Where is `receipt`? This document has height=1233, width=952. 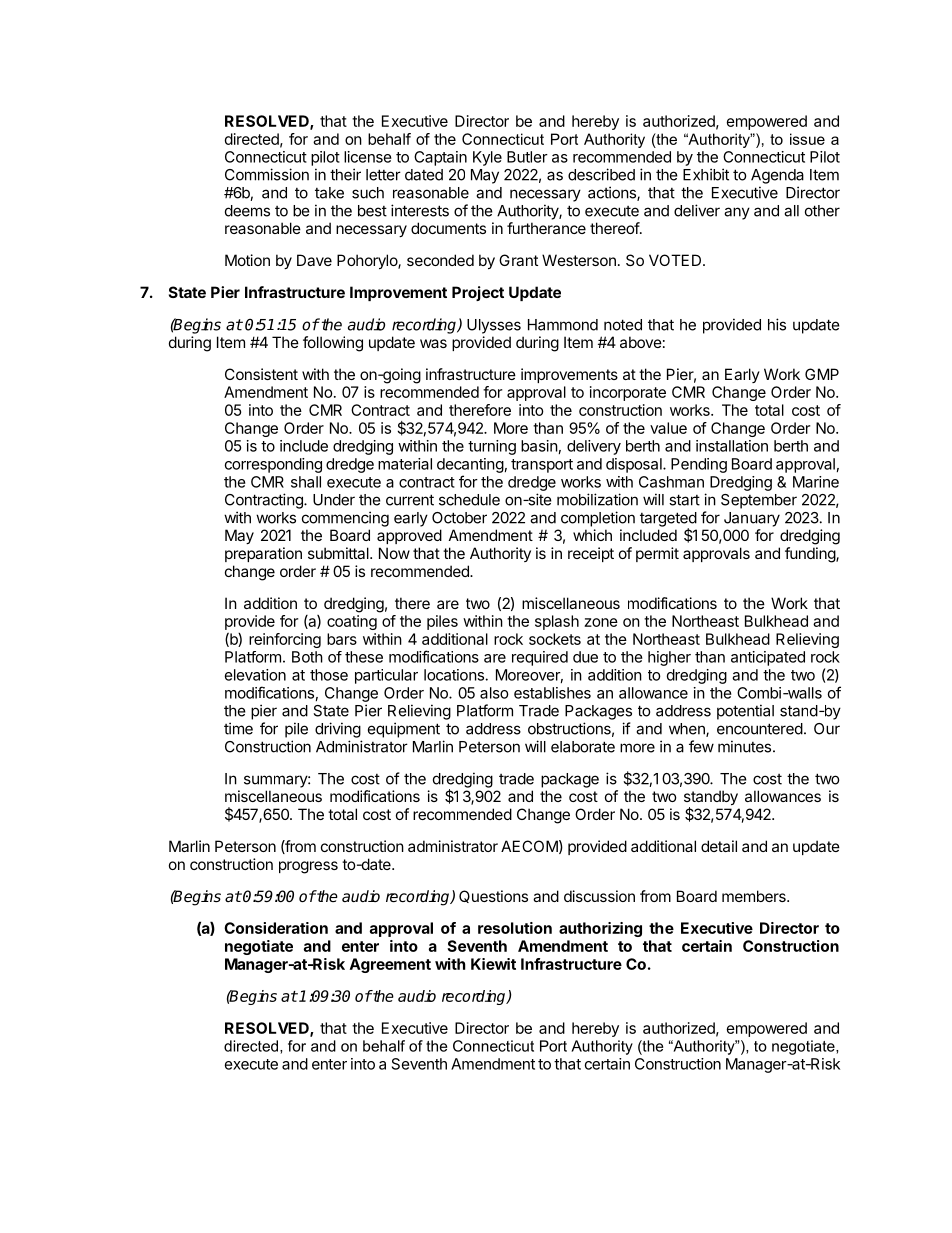 receipt is located at coordinates (591, 554).
